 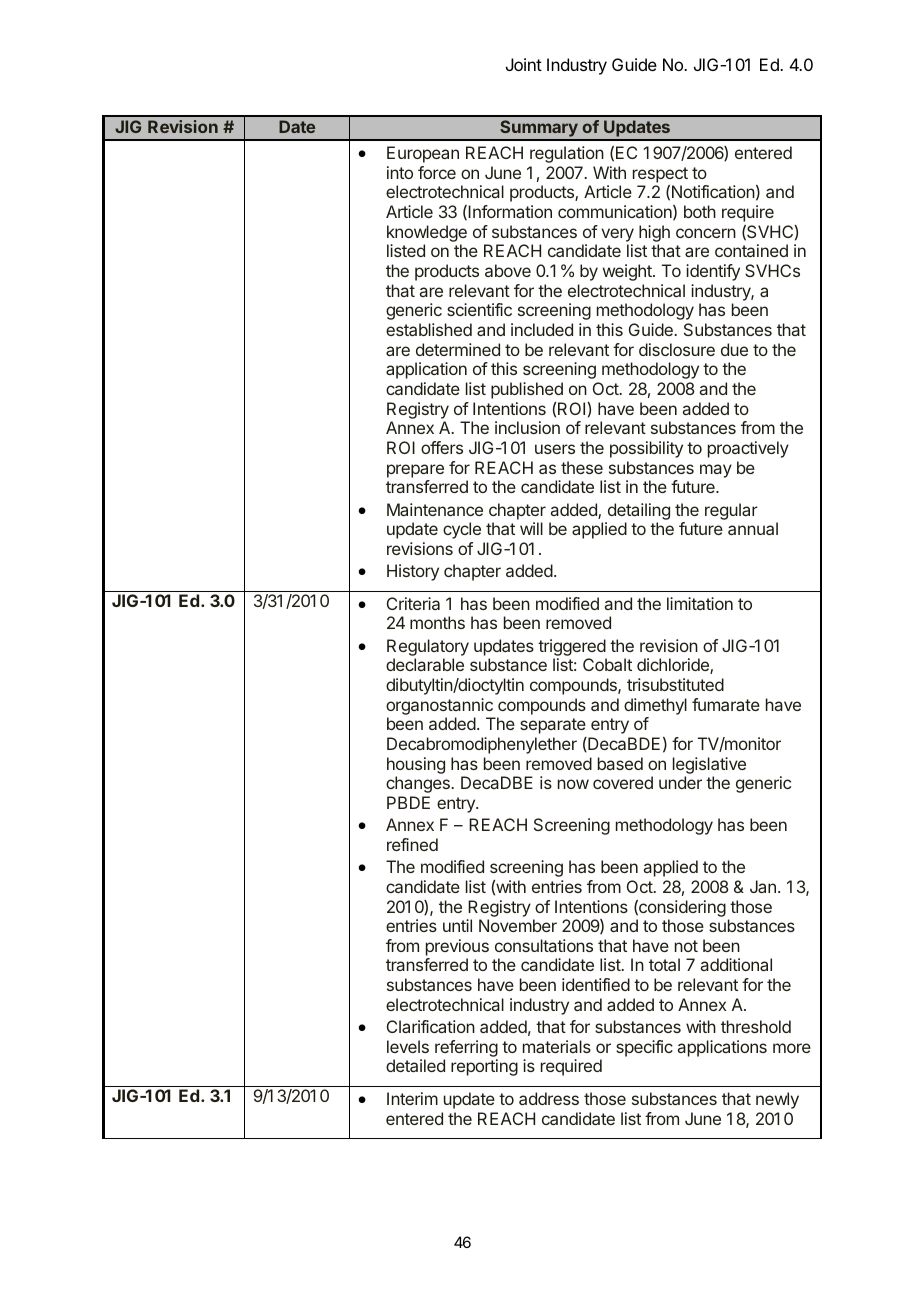 I want to click on proactively, so click(x=748, y=449).
